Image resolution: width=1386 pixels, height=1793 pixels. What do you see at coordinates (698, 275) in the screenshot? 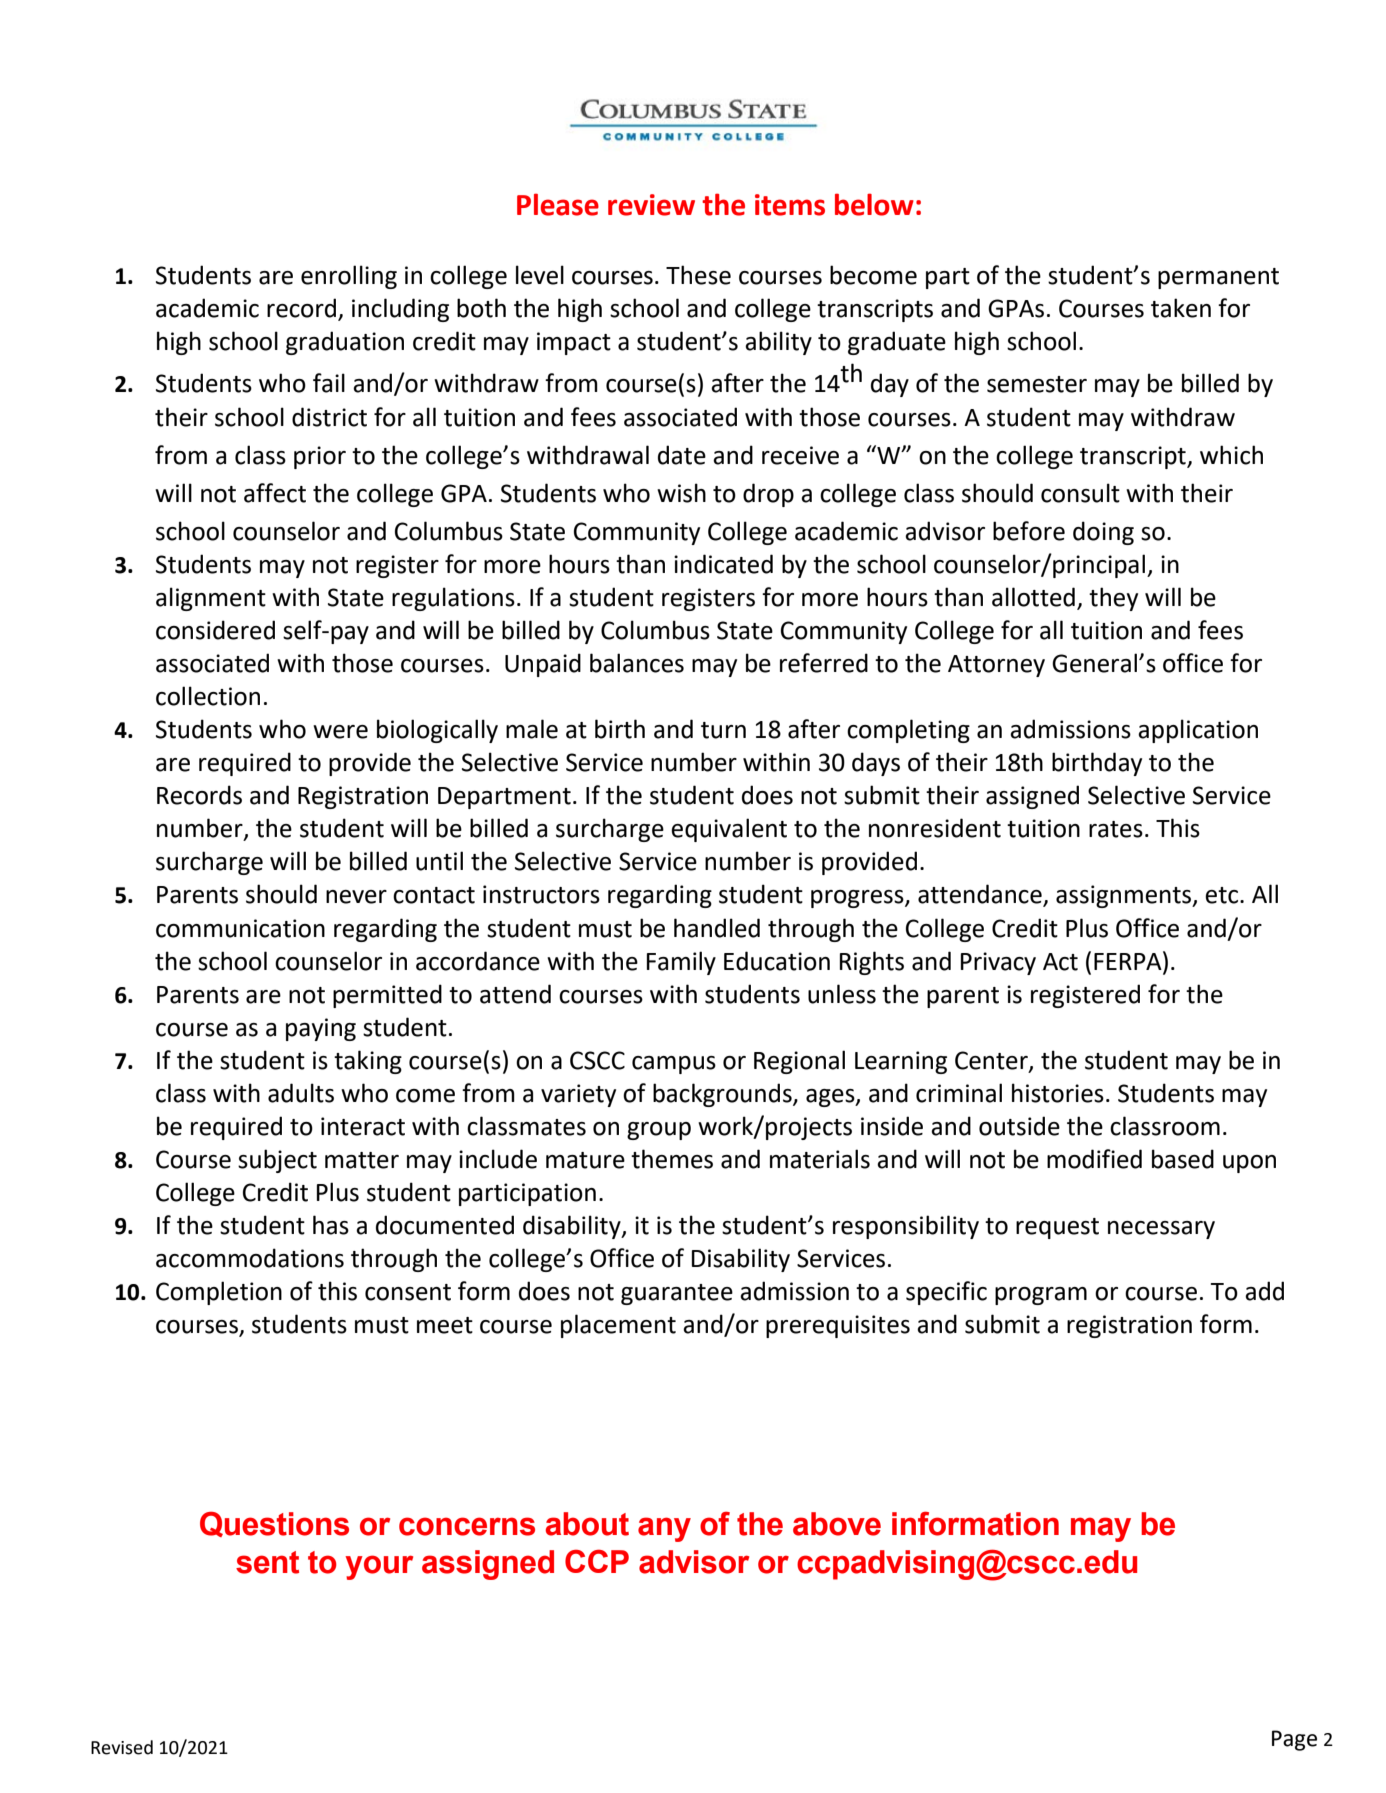
I see `These` at bounding box center [698, 275].
